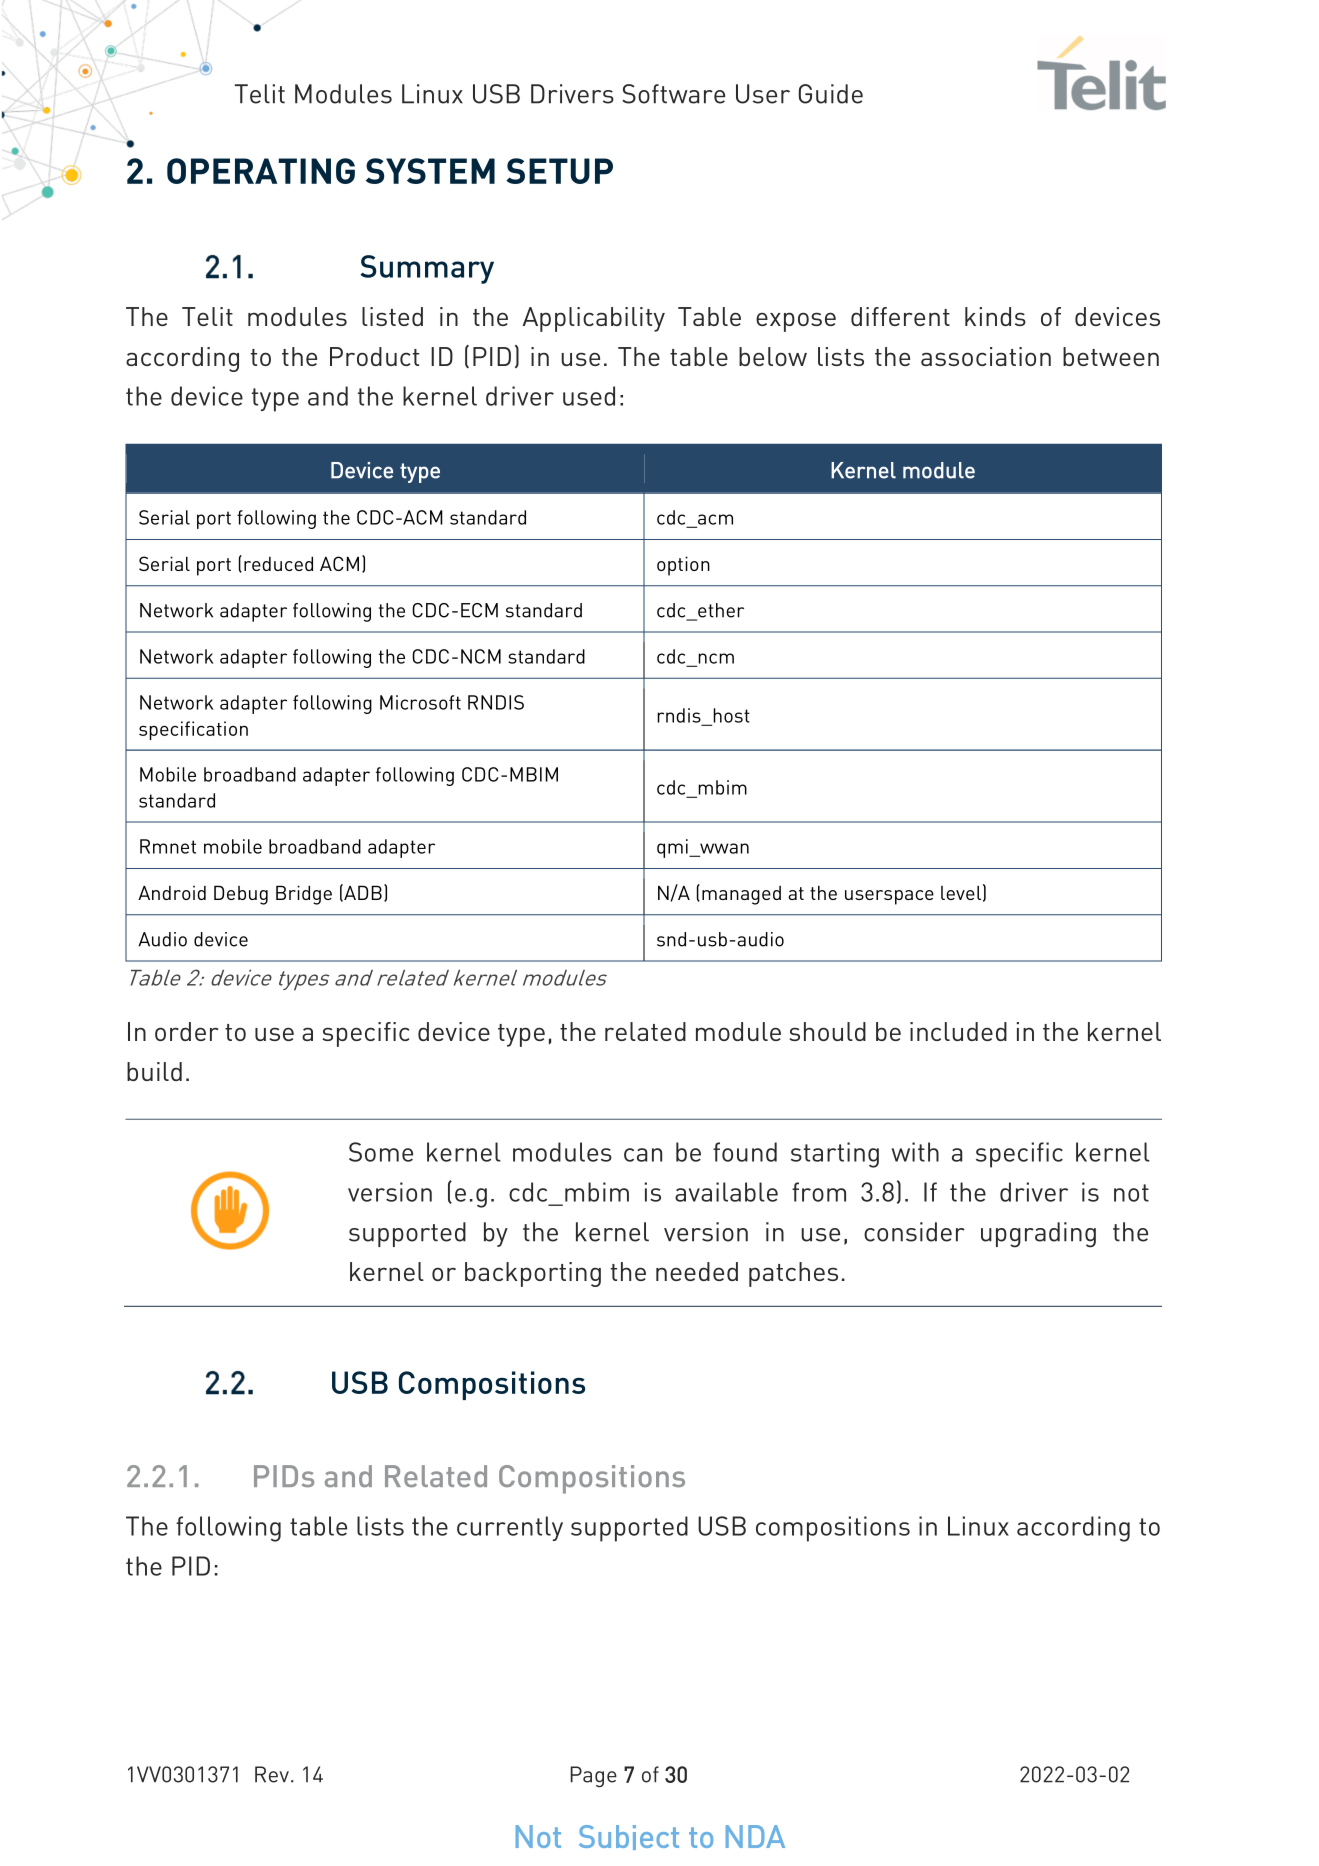 The width and height of the screenshot is (1319, 1866). What do you see at coordinates (241, 895) in the screenshot?
I see `Debug` at bounding box center [241, 895].
